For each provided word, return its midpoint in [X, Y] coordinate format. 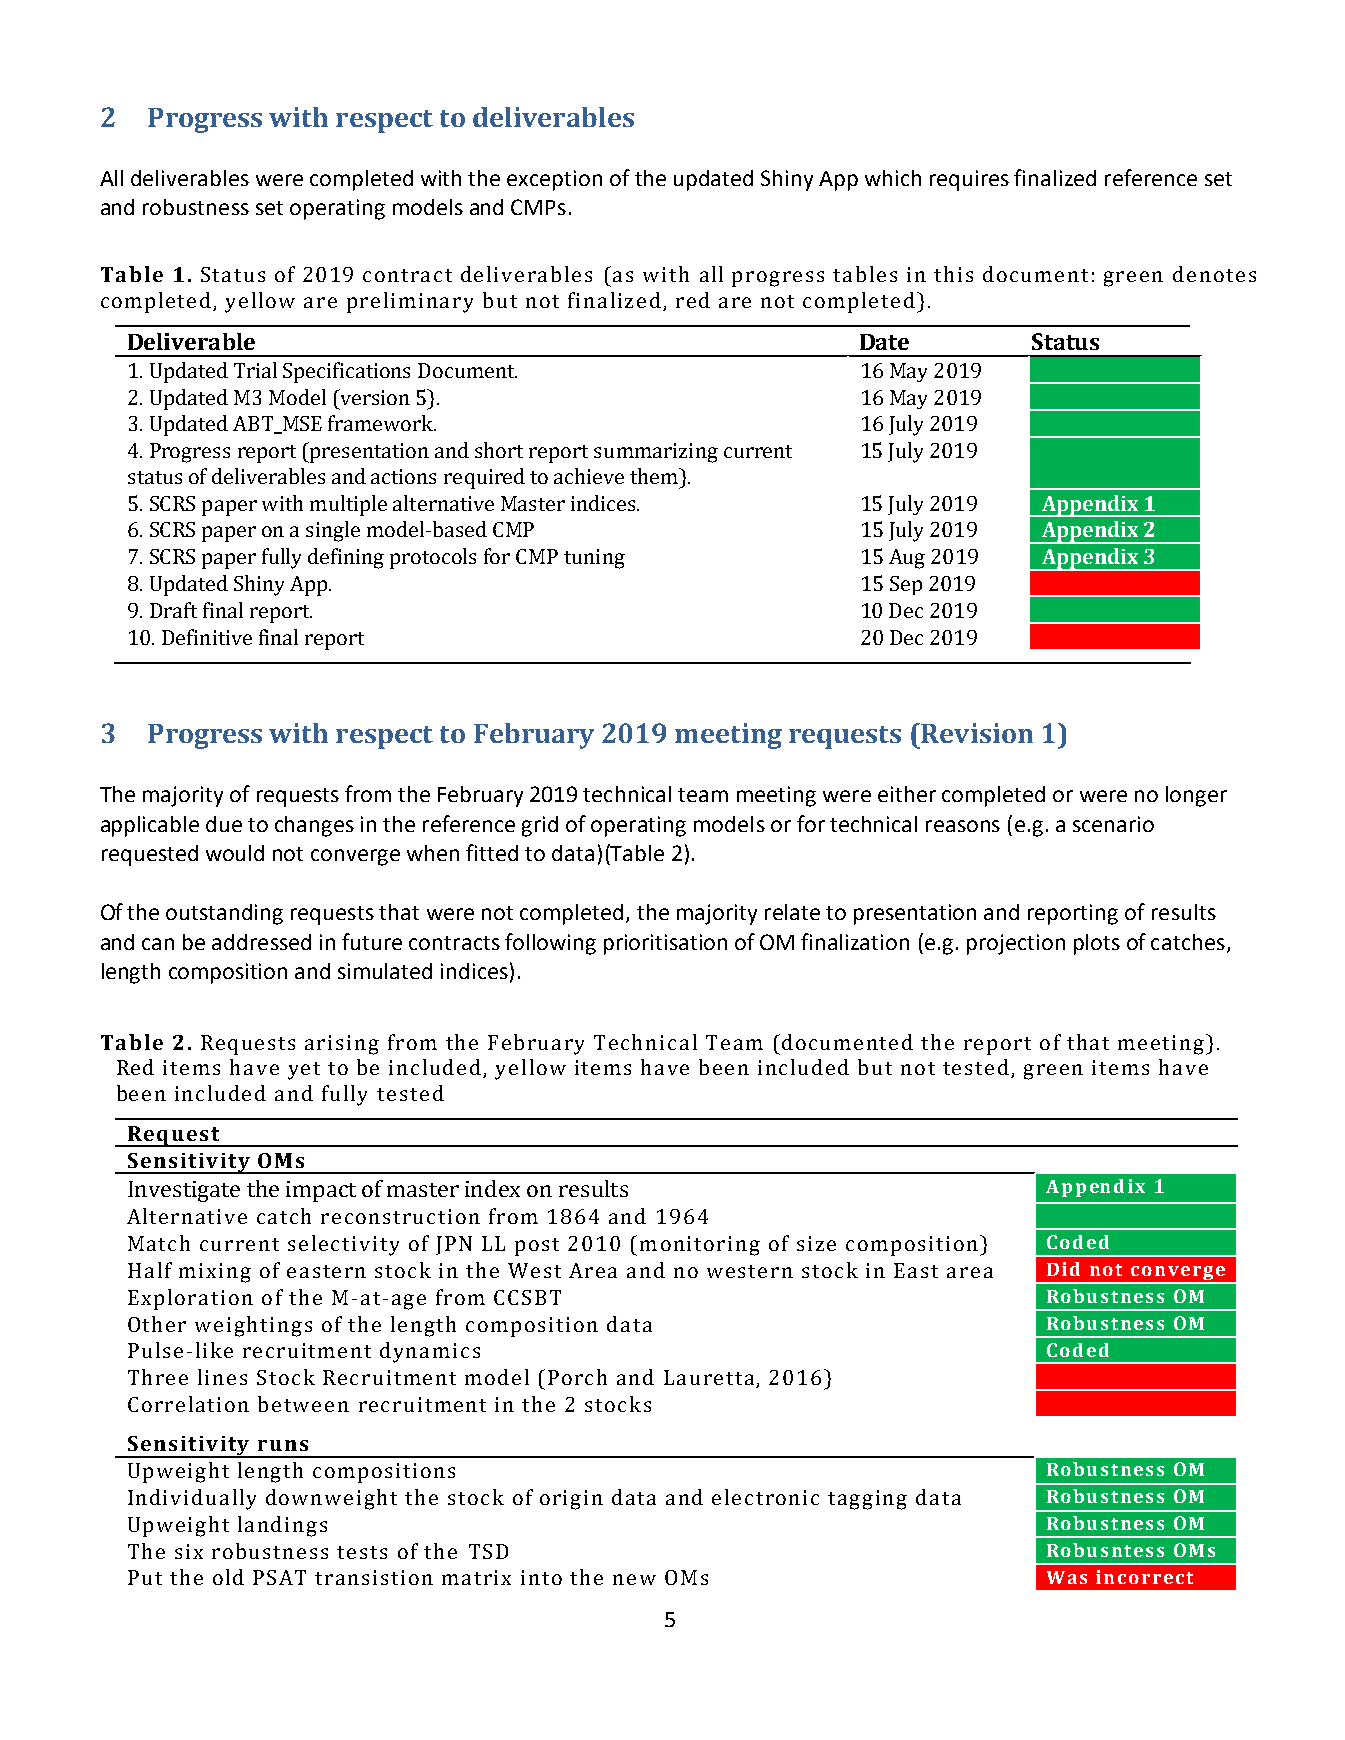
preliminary [410, 302]
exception [554, 180]
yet [304, 1071]
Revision [976, 733]
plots [1097, 944]
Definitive [207, 637]
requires [969, 180]
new [634, 1579]
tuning [594, 559]
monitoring [700, 1246]
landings [282, 1526]
